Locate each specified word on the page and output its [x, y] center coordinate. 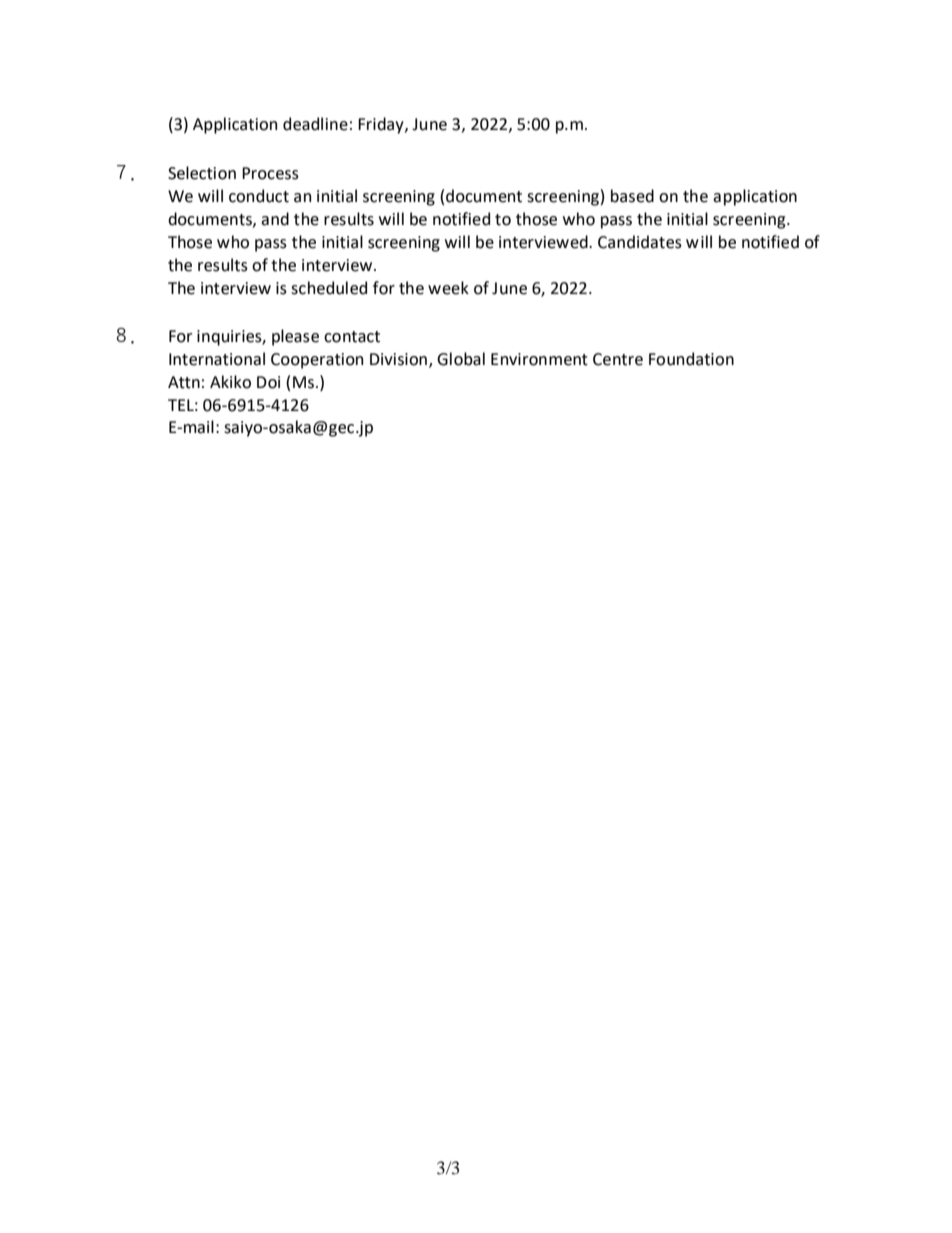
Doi [268, 382]
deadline [315, 124]
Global [461, 359]
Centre [618, 359]
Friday [382, 125]
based [632, 196]
